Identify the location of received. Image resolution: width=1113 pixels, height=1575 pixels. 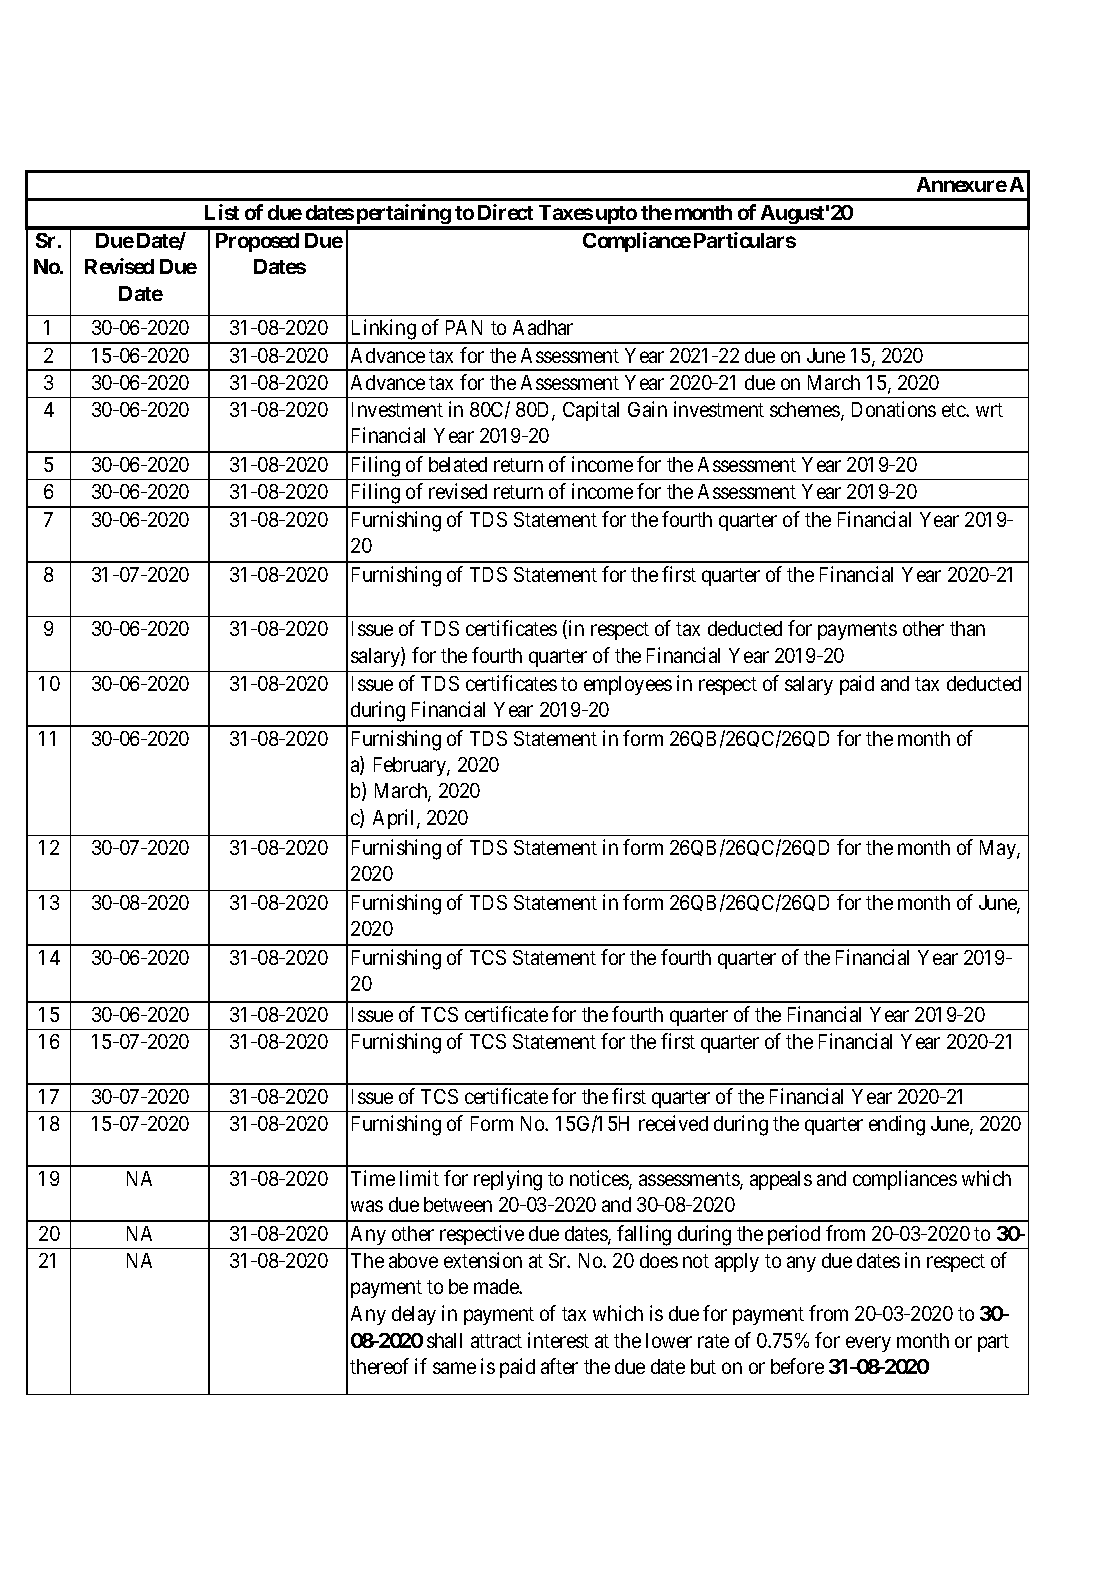
(673, 1123).
